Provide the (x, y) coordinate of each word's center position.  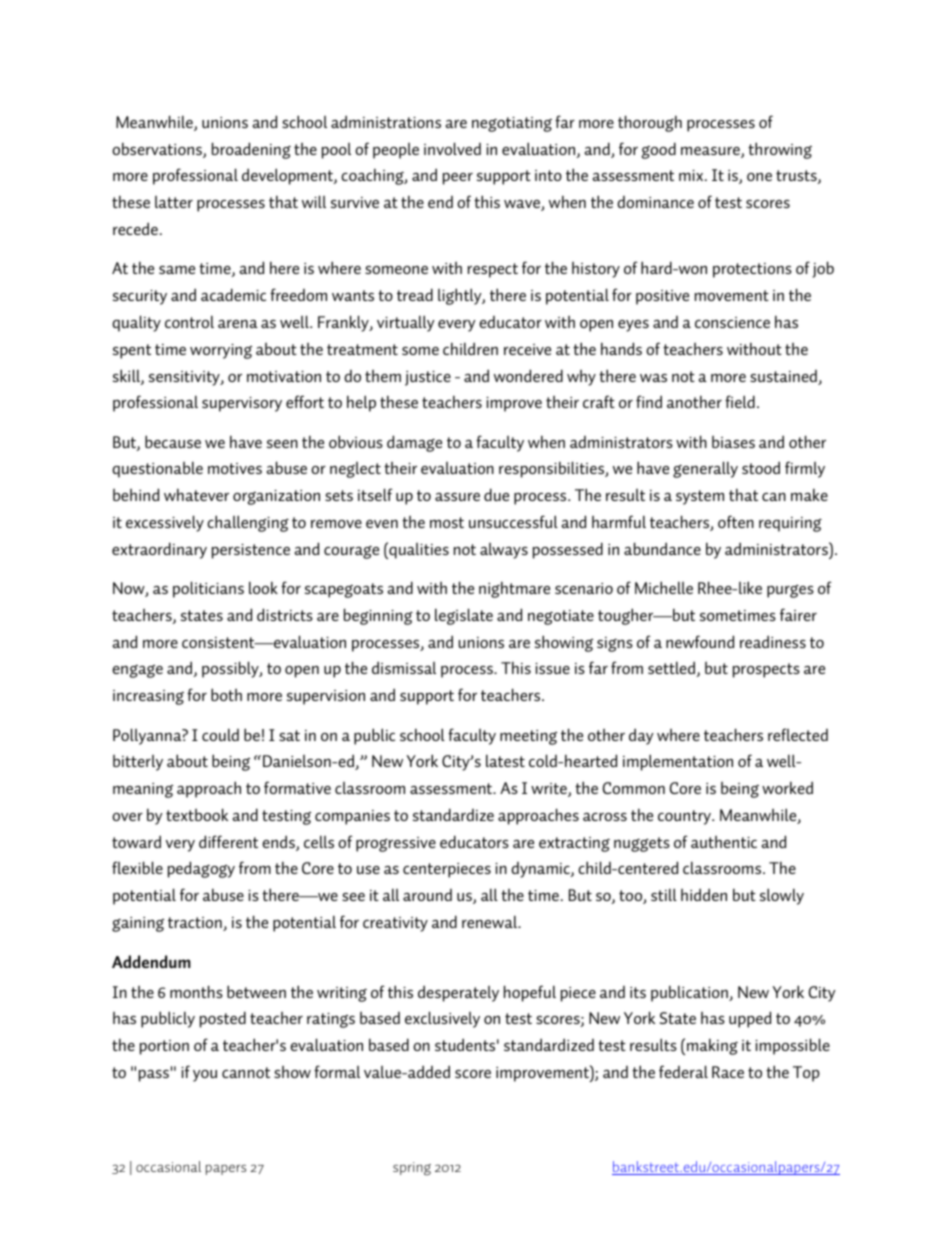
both (226, 694)
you (205, 1076)
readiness (773, 641)
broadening (251, 150)
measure (711, 152)
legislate (464, 616)
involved (452, 148)
